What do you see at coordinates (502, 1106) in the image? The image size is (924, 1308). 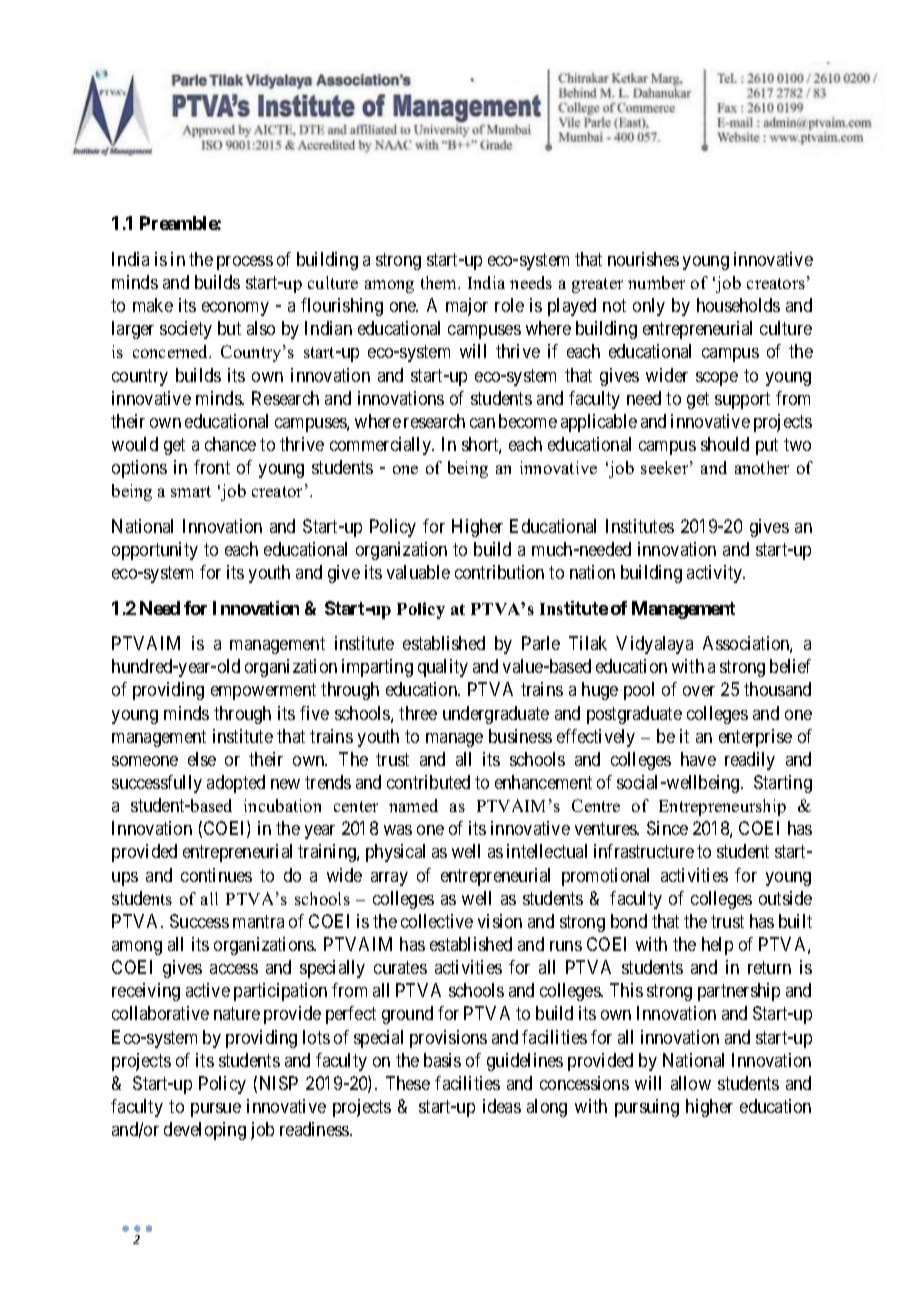 I see `ideas` at bounding box center [502, 1106].
